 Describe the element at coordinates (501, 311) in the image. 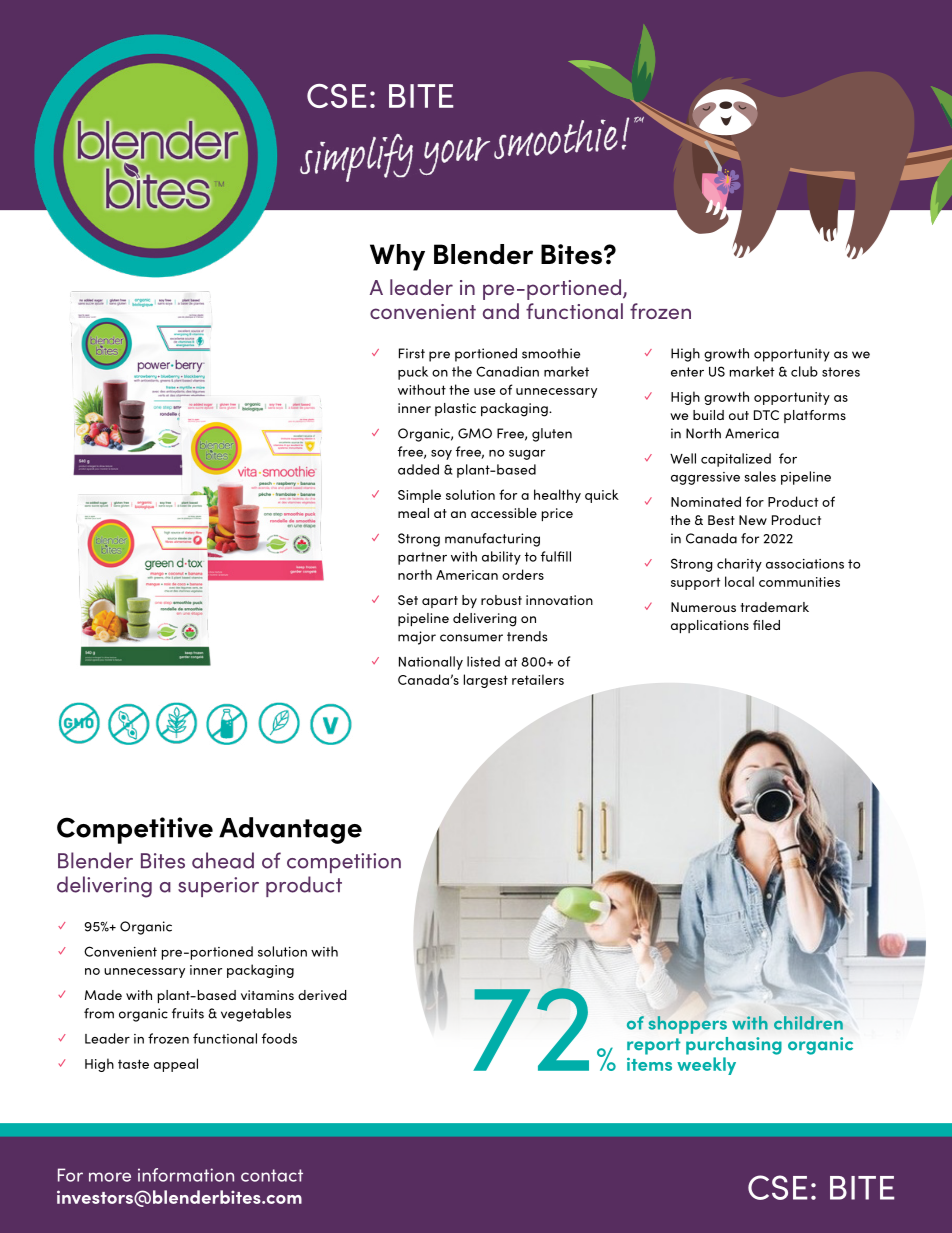

I see `and` at that location.
